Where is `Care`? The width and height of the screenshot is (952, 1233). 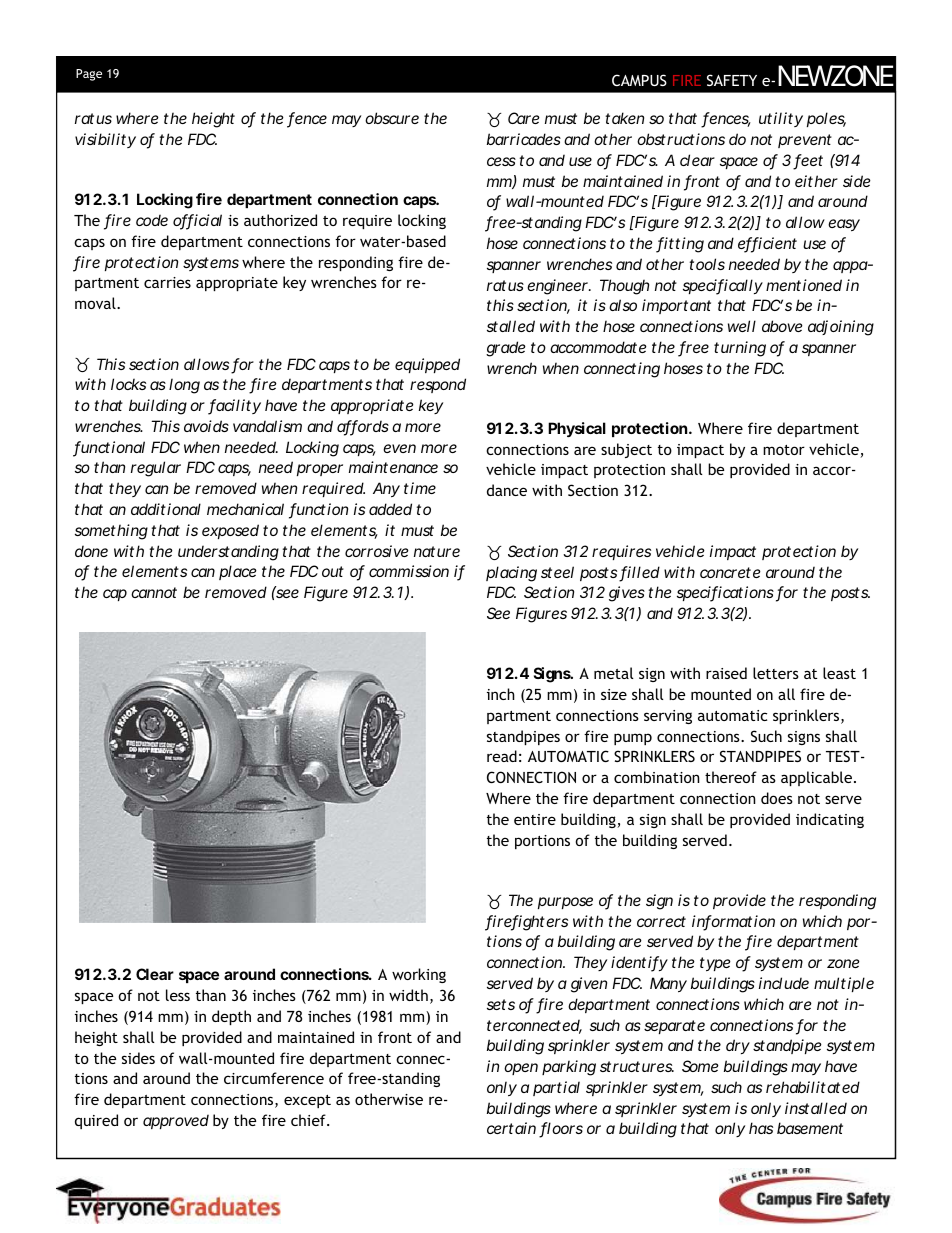 Care is located at coordinates (524, 118).
